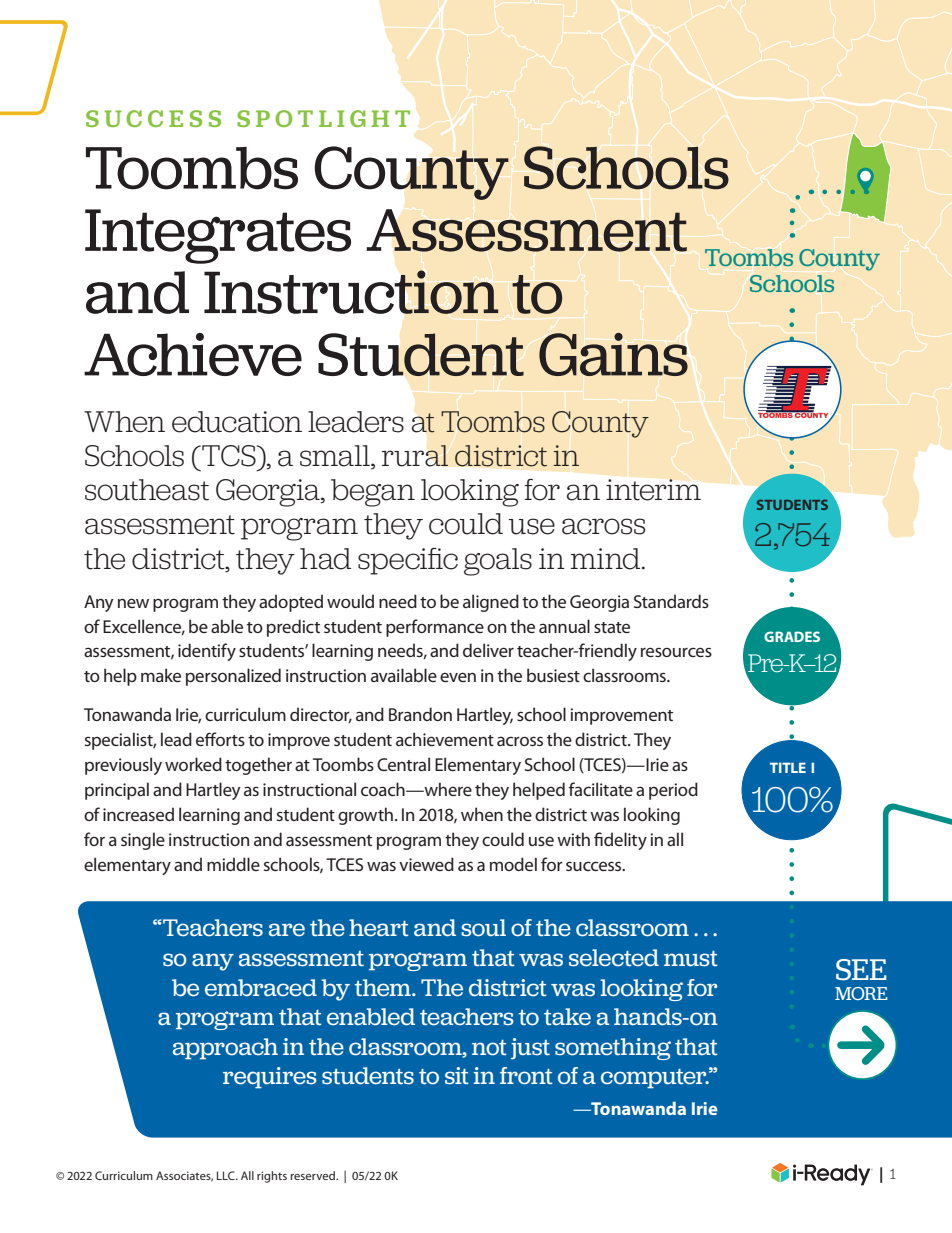 This image has width=952, height=1233. Describe the element at coordinates (229, 456) in the image. I see `TCS` at that location.
